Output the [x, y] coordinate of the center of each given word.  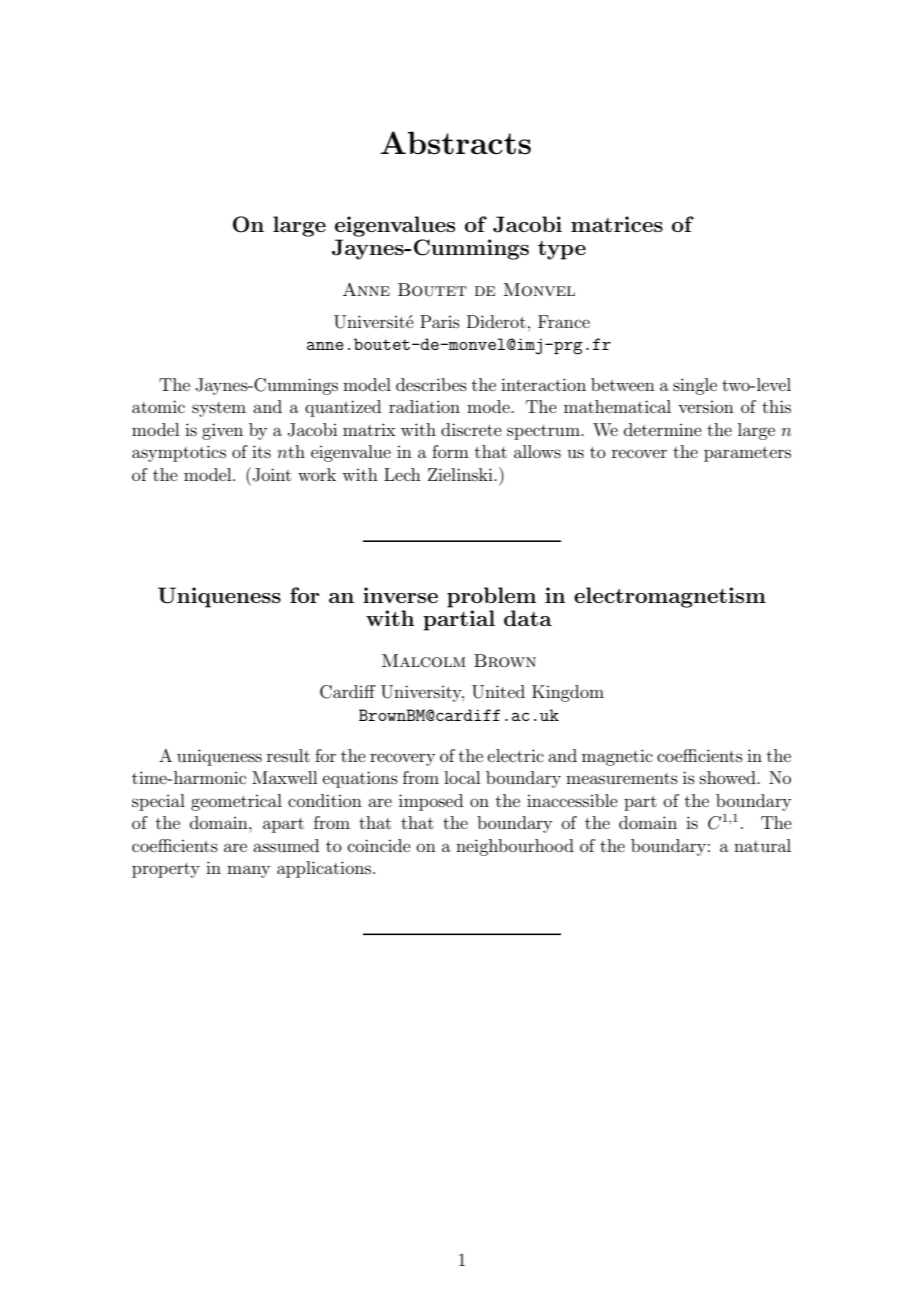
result [288, 755]
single [695, 386]
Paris [440, 321]
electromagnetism [670, 597]
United [498, 692]
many [248, 871]
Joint [272, 475]
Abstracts [455, 143]
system [219, 409]
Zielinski [461, 474]
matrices [617, 224]
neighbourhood [515, 847]
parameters [747, 454]
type [562, 250]
